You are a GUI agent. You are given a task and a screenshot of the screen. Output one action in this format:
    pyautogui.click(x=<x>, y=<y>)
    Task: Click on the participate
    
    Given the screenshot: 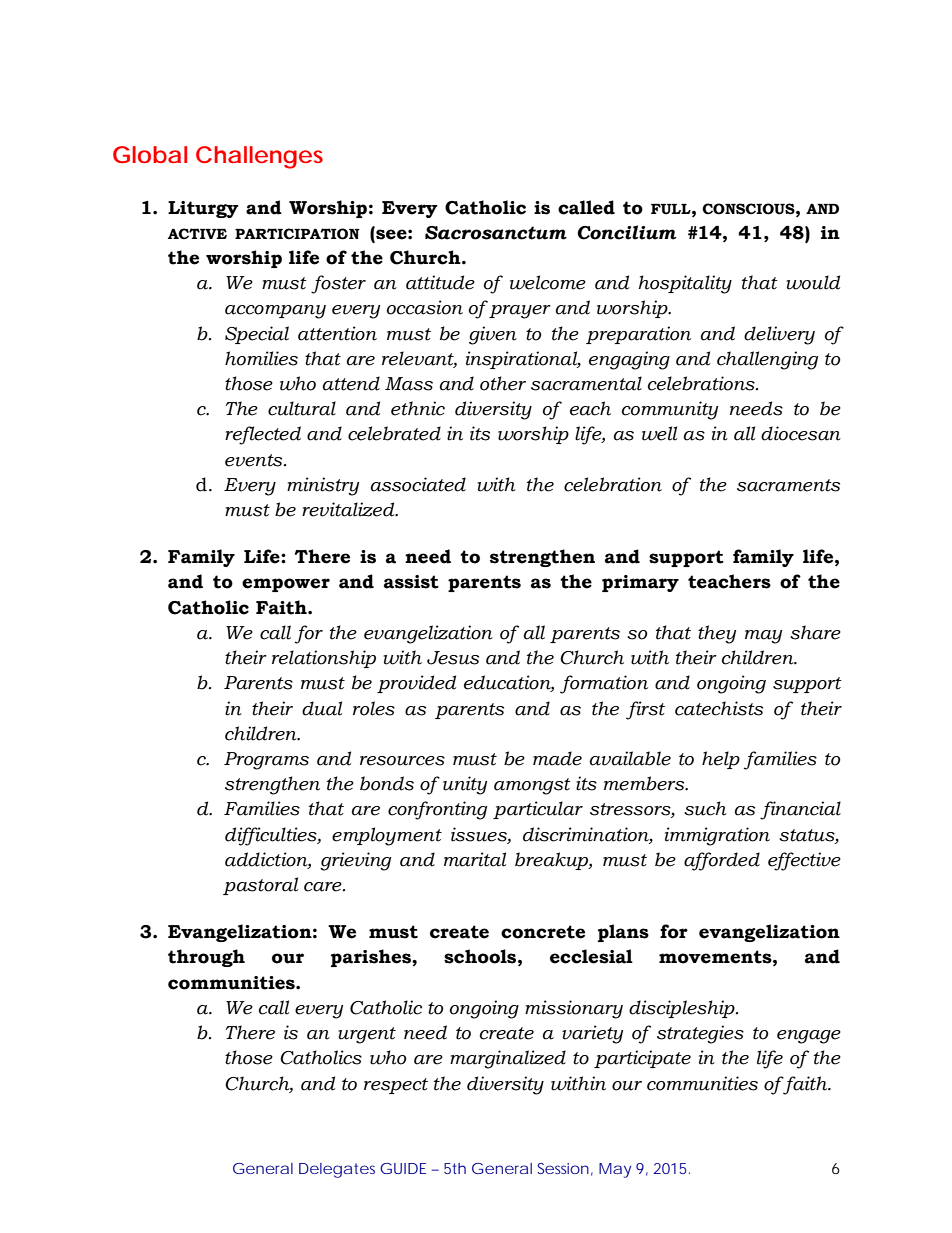 What is the action you would take?
    pyautogui.click(x=642, y=1059)
